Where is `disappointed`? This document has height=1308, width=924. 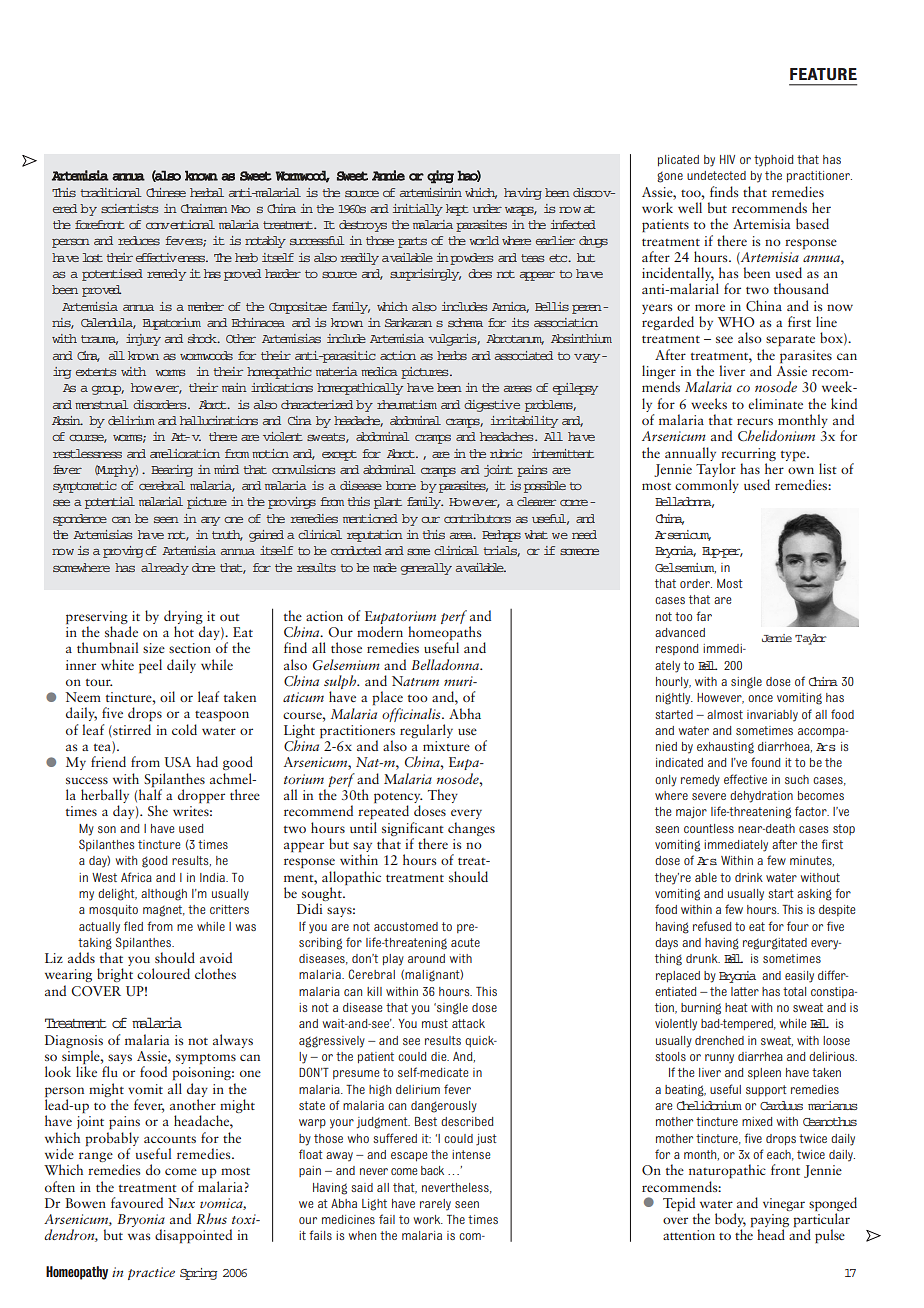 disappointed is located at coordinates (193, 1236).
